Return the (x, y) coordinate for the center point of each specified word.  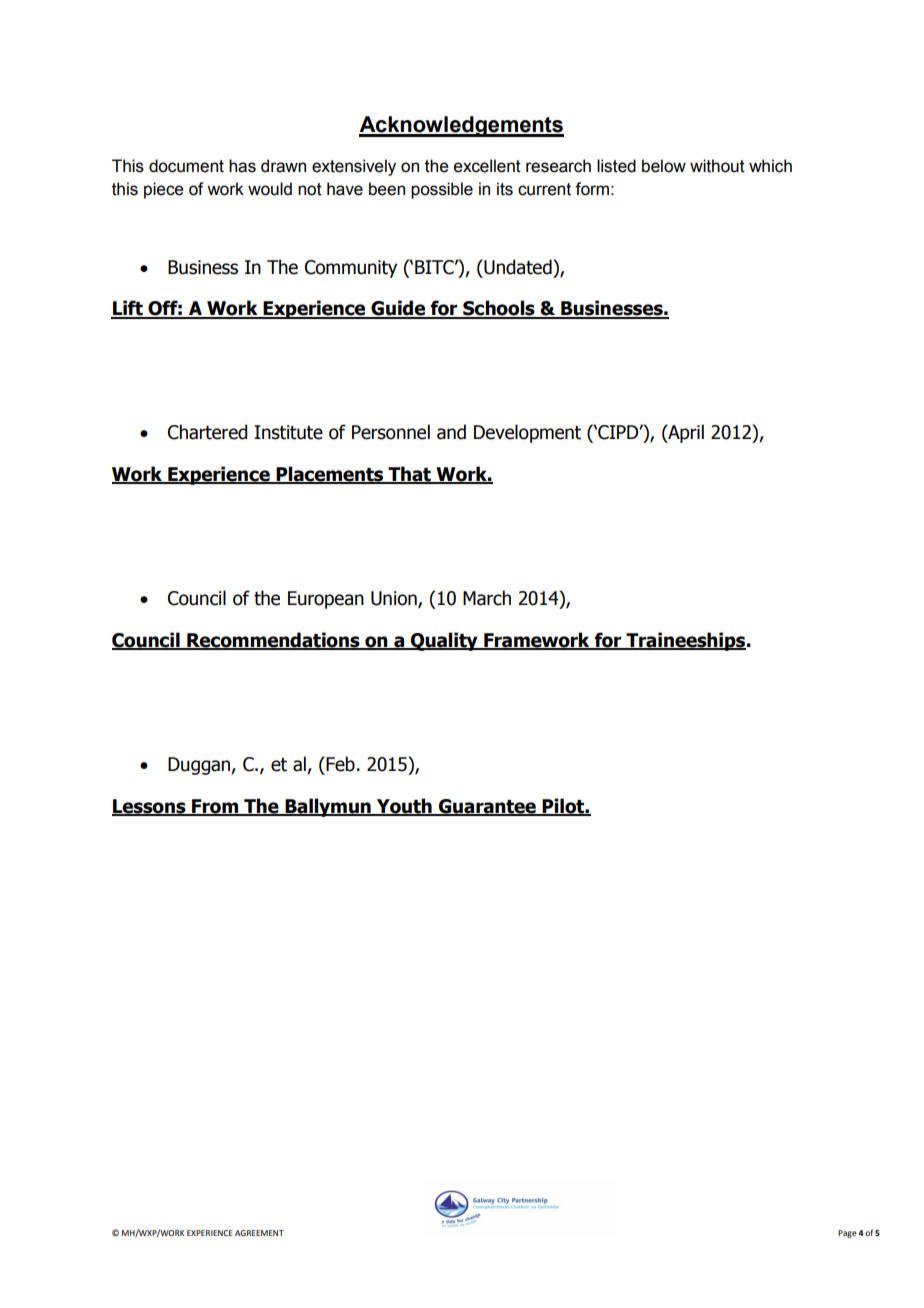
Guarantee (487, 807)
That (409, 475)
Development (527, 433)
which (770, 166)
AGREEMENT (259, 1233)
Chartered (207, 432)
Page (847, 1234)
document (186, 166)
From (215, 807)
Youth (404, 806)
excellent (487, 166)
